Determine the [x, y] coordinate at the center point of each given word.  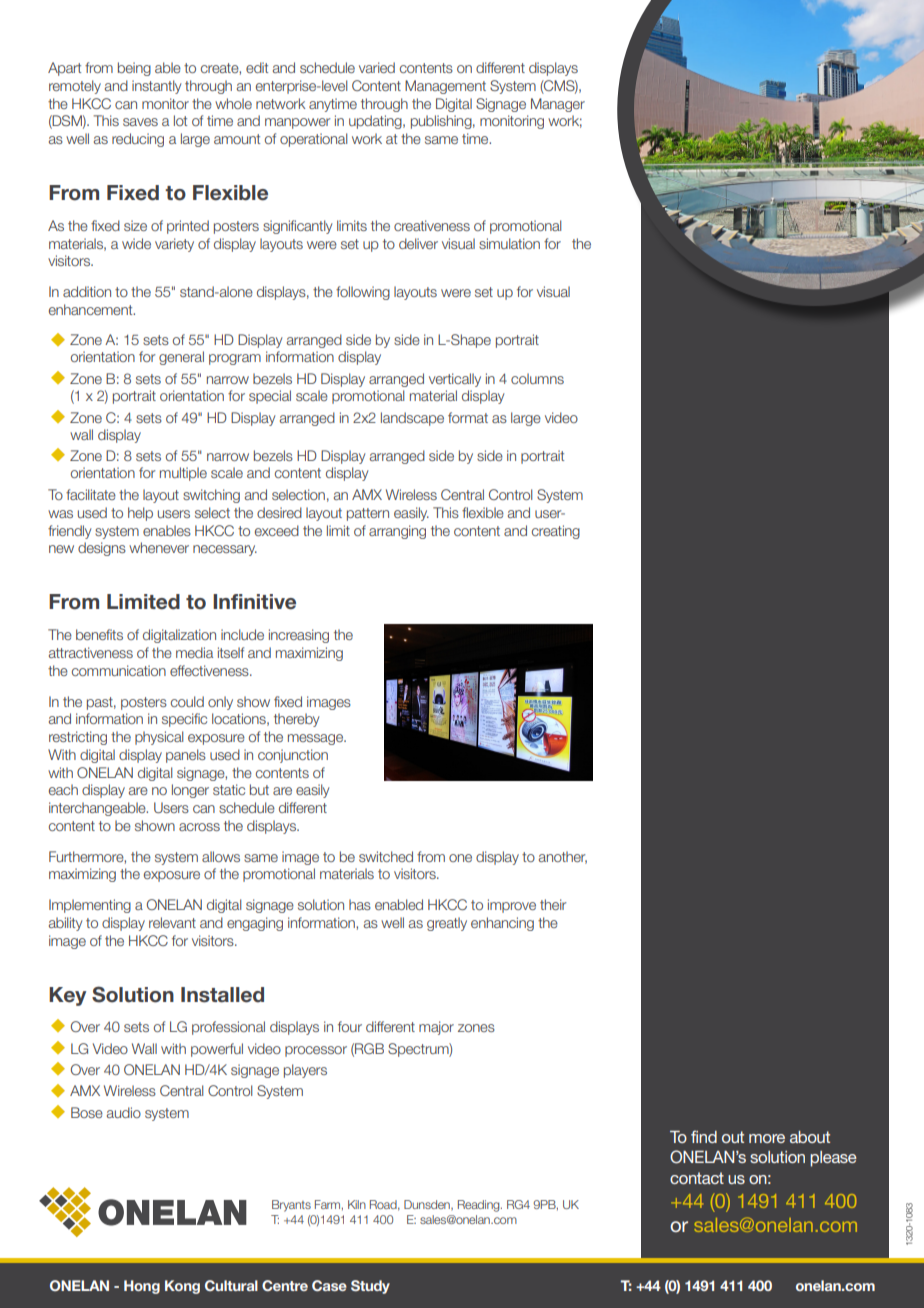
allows [221, 856]
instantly [156, 87]
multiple [183, 474]
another [563, 857]
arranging [397, 532]
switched [386, 856]
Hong [142, 1287]
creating [556, 532]
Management [445, 87]
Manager [558, 105]
